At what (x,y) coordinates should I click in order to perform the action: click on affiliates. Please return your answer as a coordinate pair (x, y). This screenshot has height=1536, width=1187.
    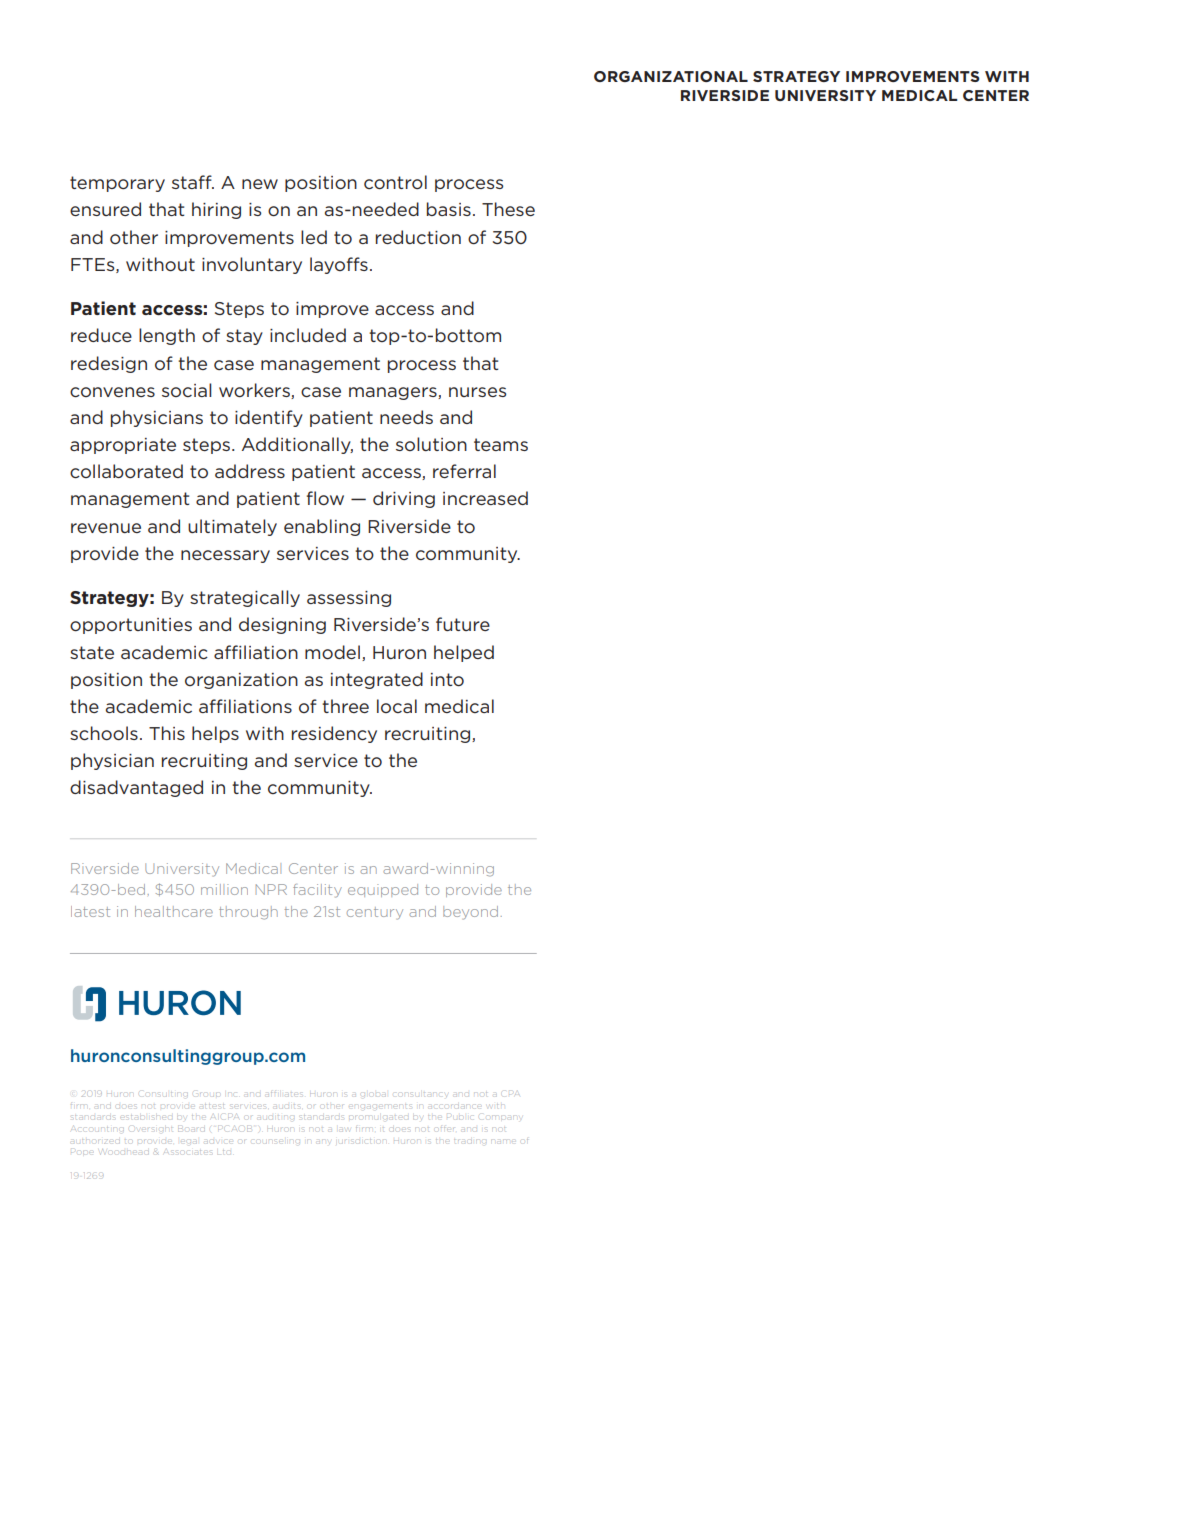
    Looking at the image, I should click on (283, 1093).
